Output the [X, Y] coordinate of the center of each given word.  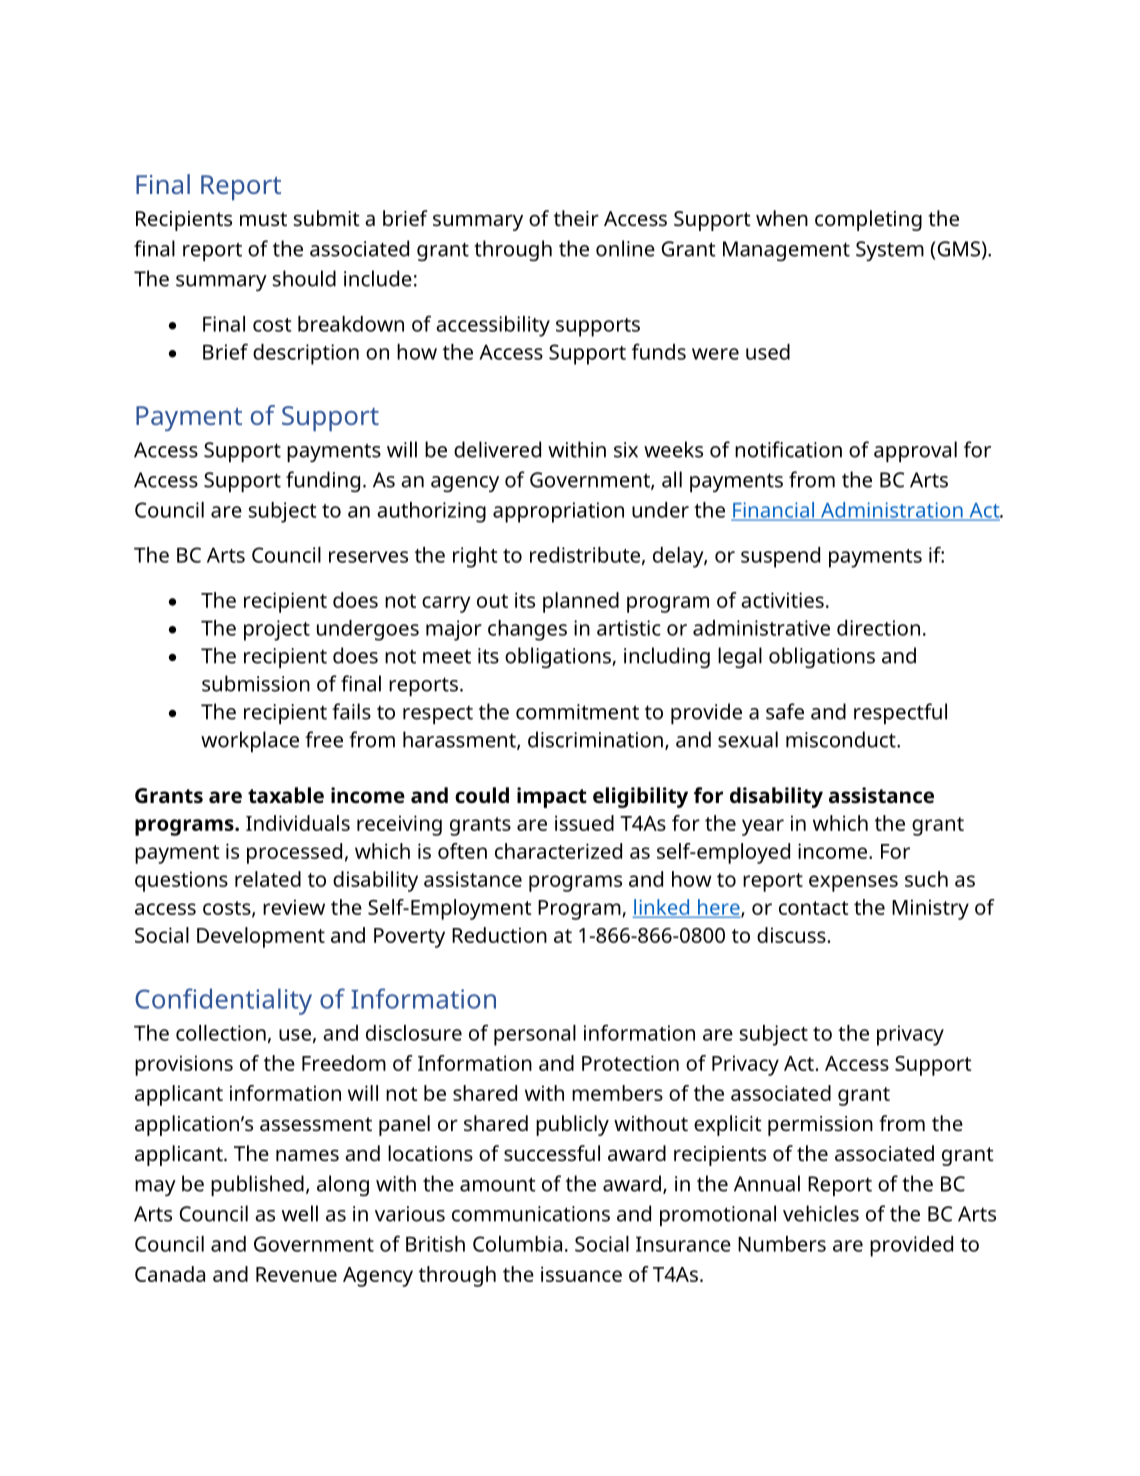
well [300, 1213]
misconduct [842, 739]
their [576, 218]
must [263, 219]
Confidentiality [223, 1001]
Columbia [517, 1244]
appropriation [558, 512]
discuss [791, 935]
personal [535, 1035]
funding [323, 481]
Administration [892, 511]
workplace [250, 741]
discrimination [595, 739]
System [890, 251]
